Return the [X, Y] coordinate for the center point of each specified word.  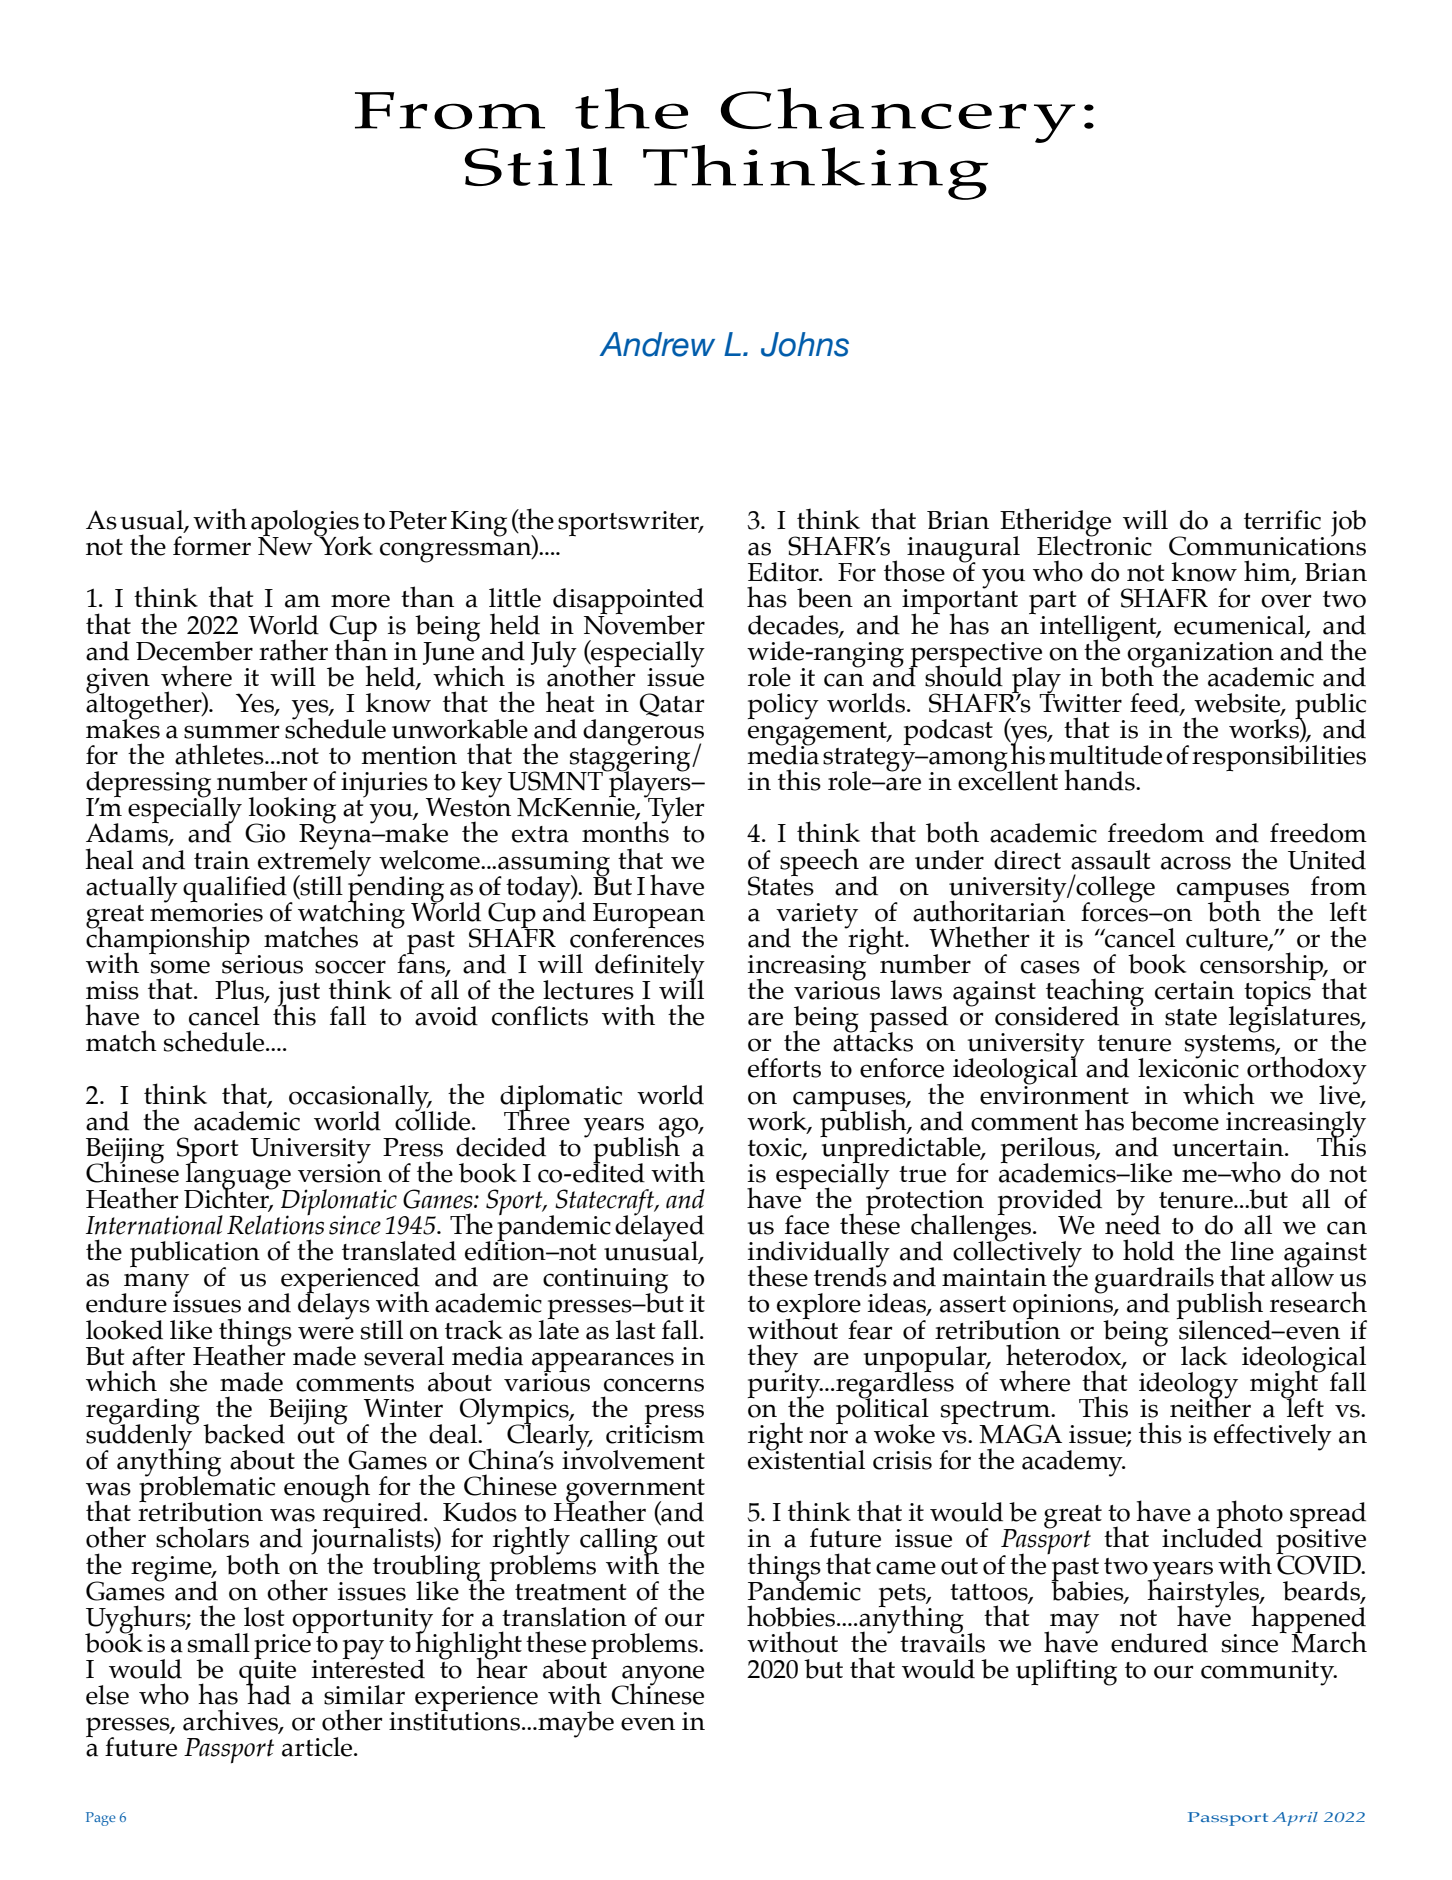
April [1295, 1819]
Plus [240, 991]
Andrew [657, 344]
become [1175, 1121]
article [318, 1747]
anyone [662, 1676]
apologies [306, 524]
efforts [784, 1068]
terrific [1282, 520]
